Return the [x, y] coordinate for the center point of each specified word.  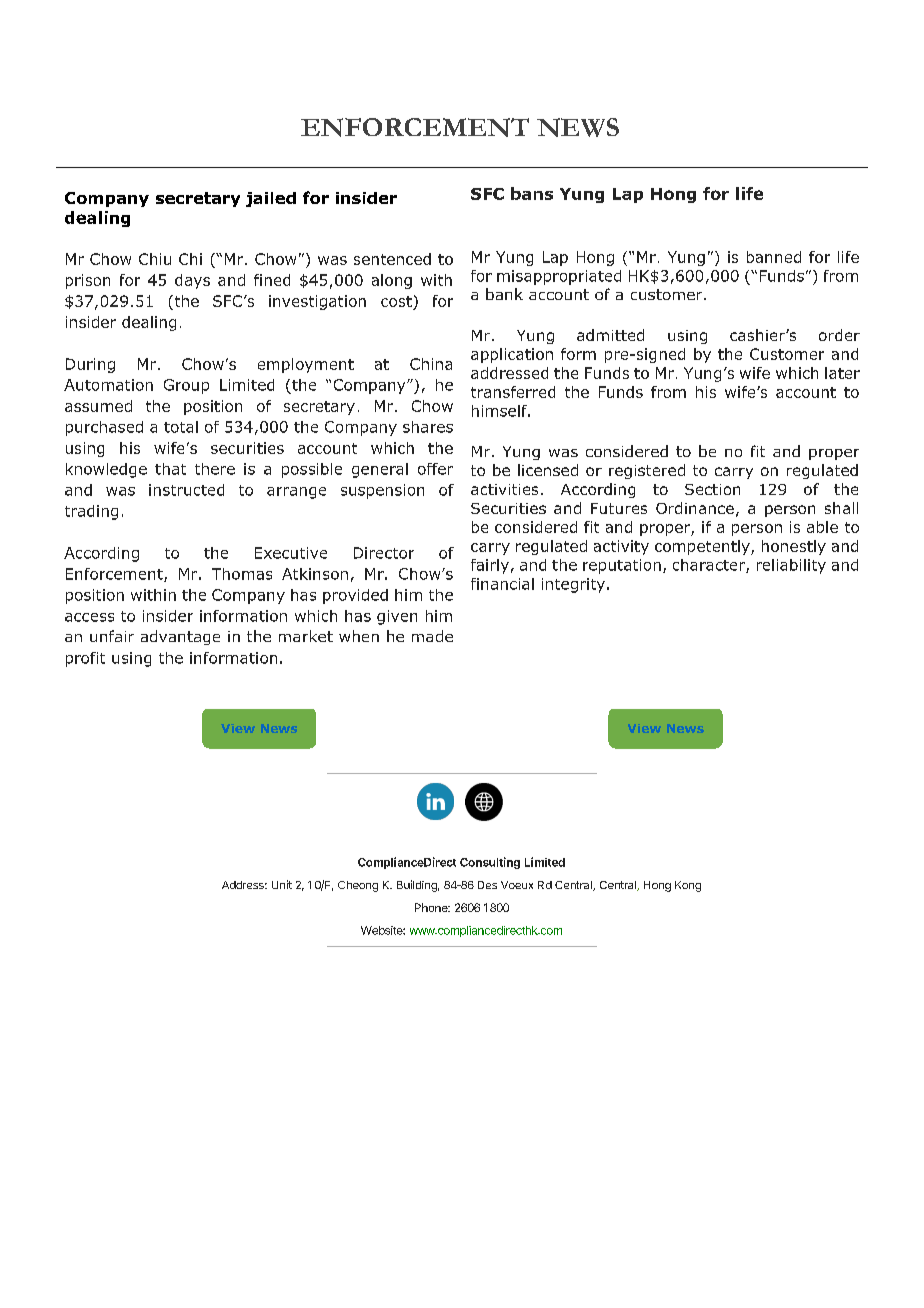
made [432, 636]
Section [712, 489]
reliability [791, 566]
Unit [282, 884]
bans [532, 193]
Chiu [155, 259]
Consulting [490, 863]
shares [428, 427]
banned [774, 257]
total [181, 427]
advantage [180, 637]
